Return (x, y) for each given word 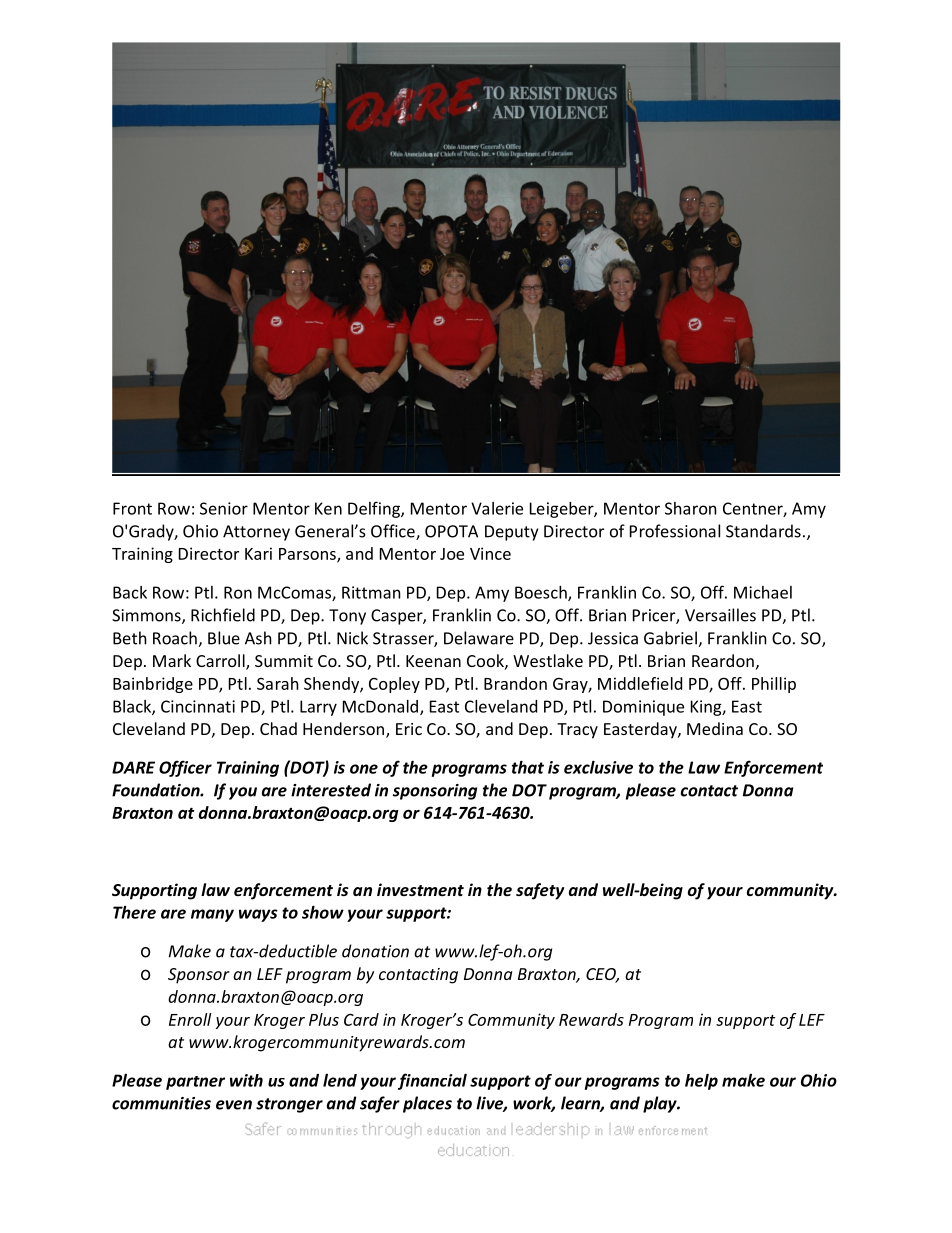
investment (420, 889)
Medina (715, 728)
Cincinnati (198, 706)
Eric (409, 729)
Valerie (497, 508)
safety (540, 891)
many (212, 915)
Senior (224, 508)
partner (195, 1083)
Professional (675, 531)
